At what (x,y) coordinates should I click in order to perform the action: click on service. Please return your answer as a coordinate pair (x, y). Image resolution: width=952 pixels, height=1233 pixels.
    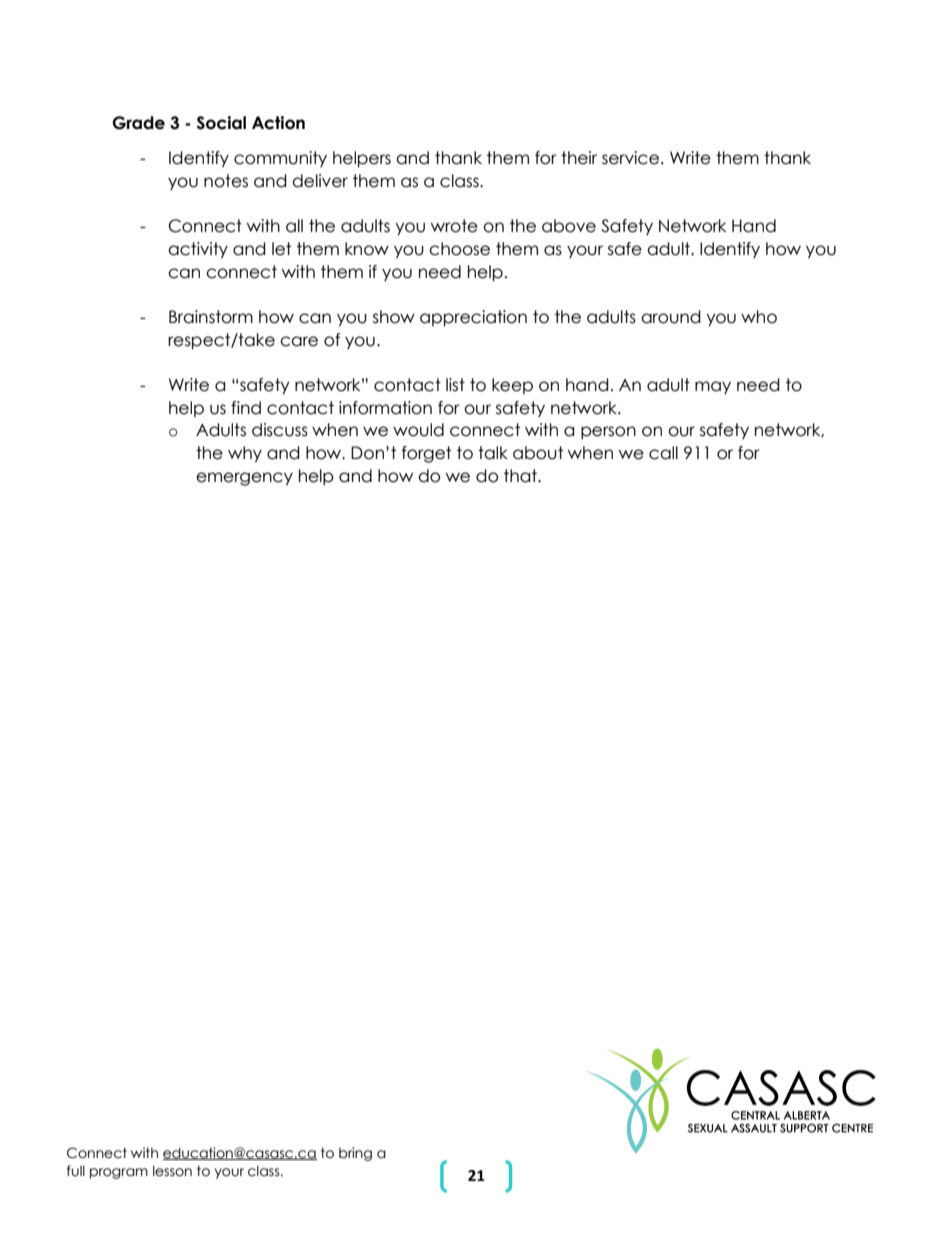
    Looking at the image, I should click on (630, 158).
